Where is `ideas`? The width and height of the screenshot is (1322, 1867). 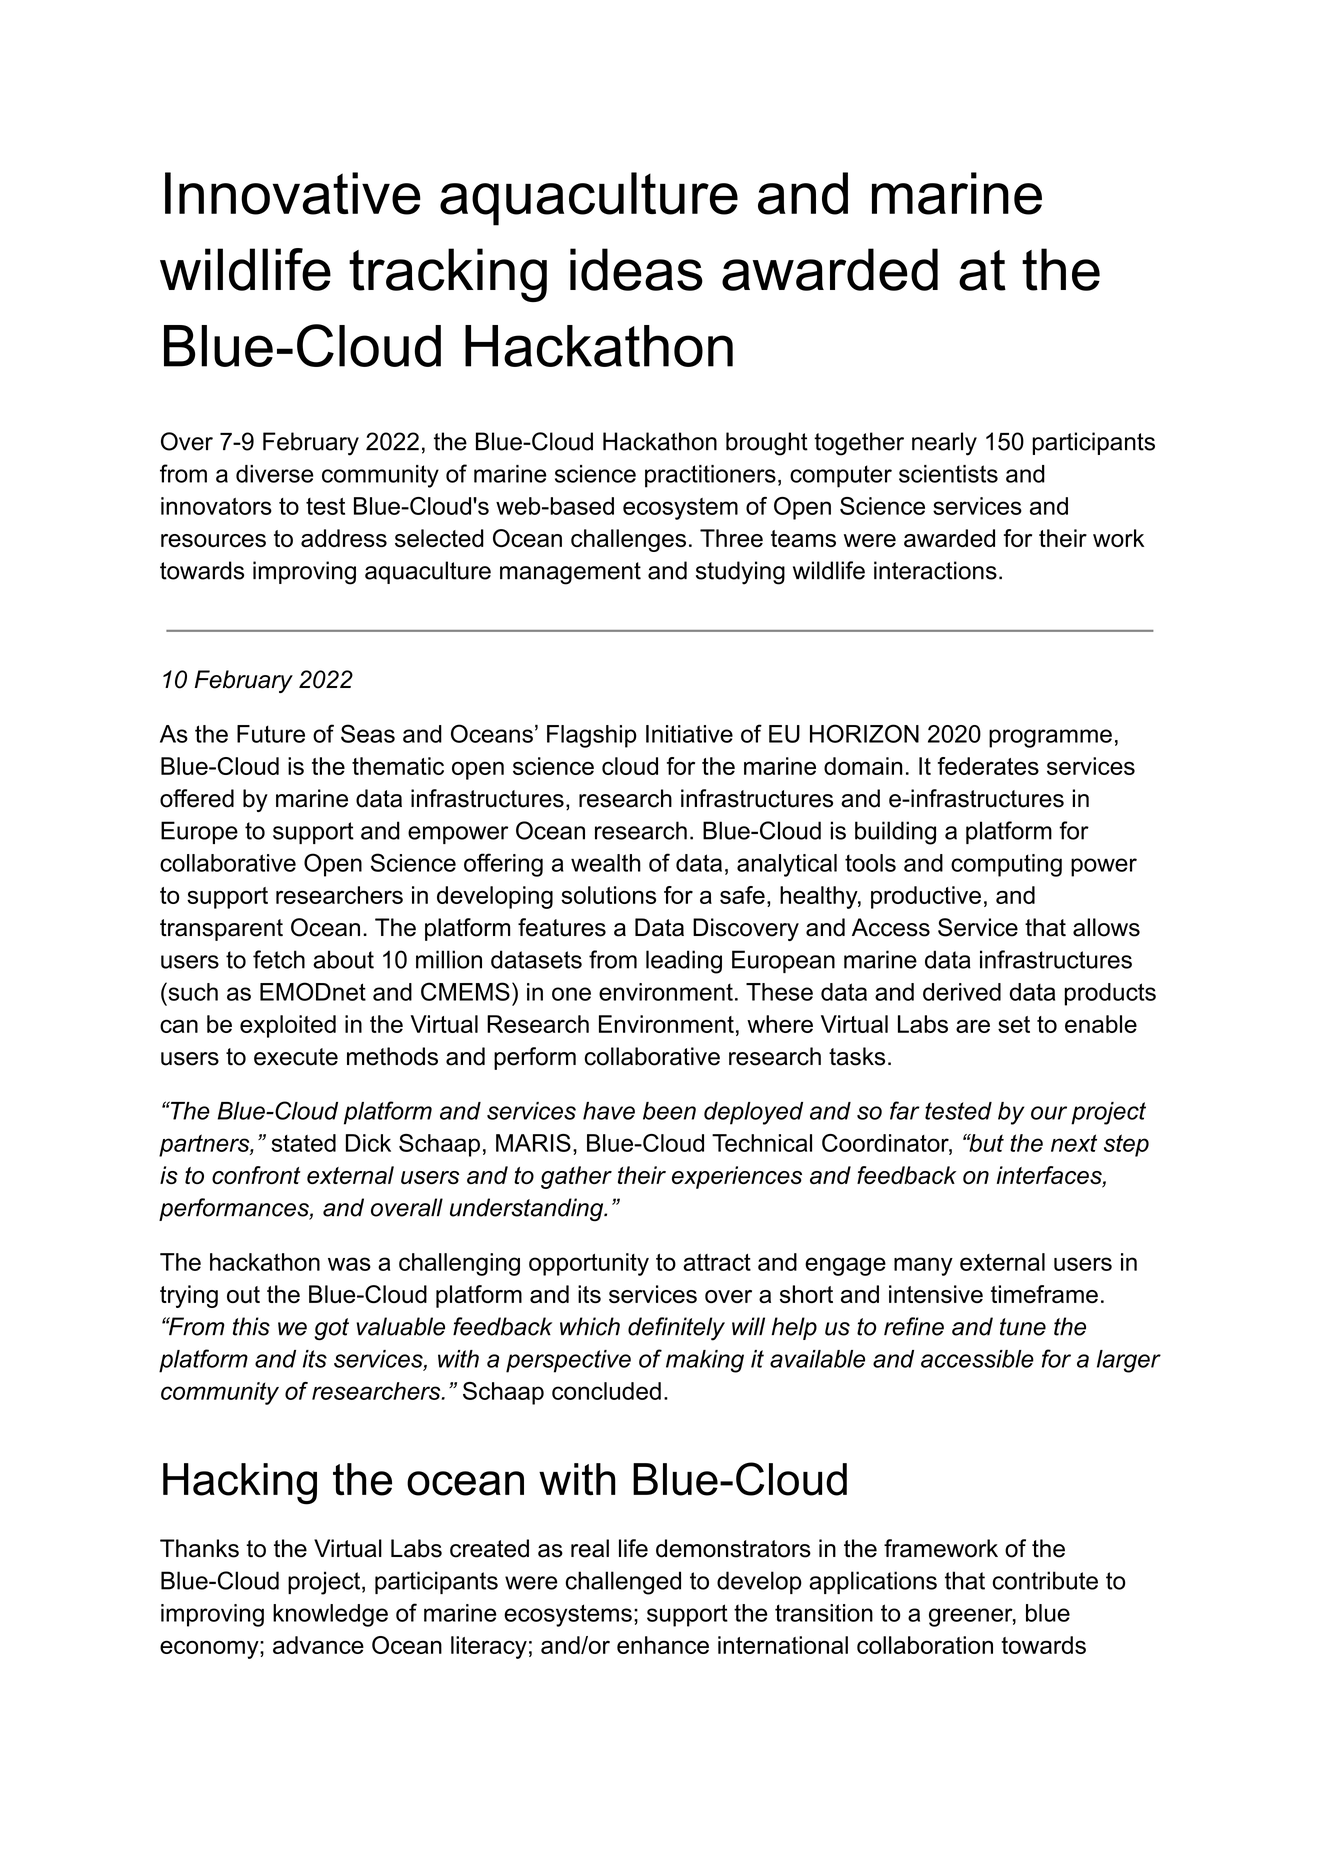 ideas is located at coordinates (636, 269).
